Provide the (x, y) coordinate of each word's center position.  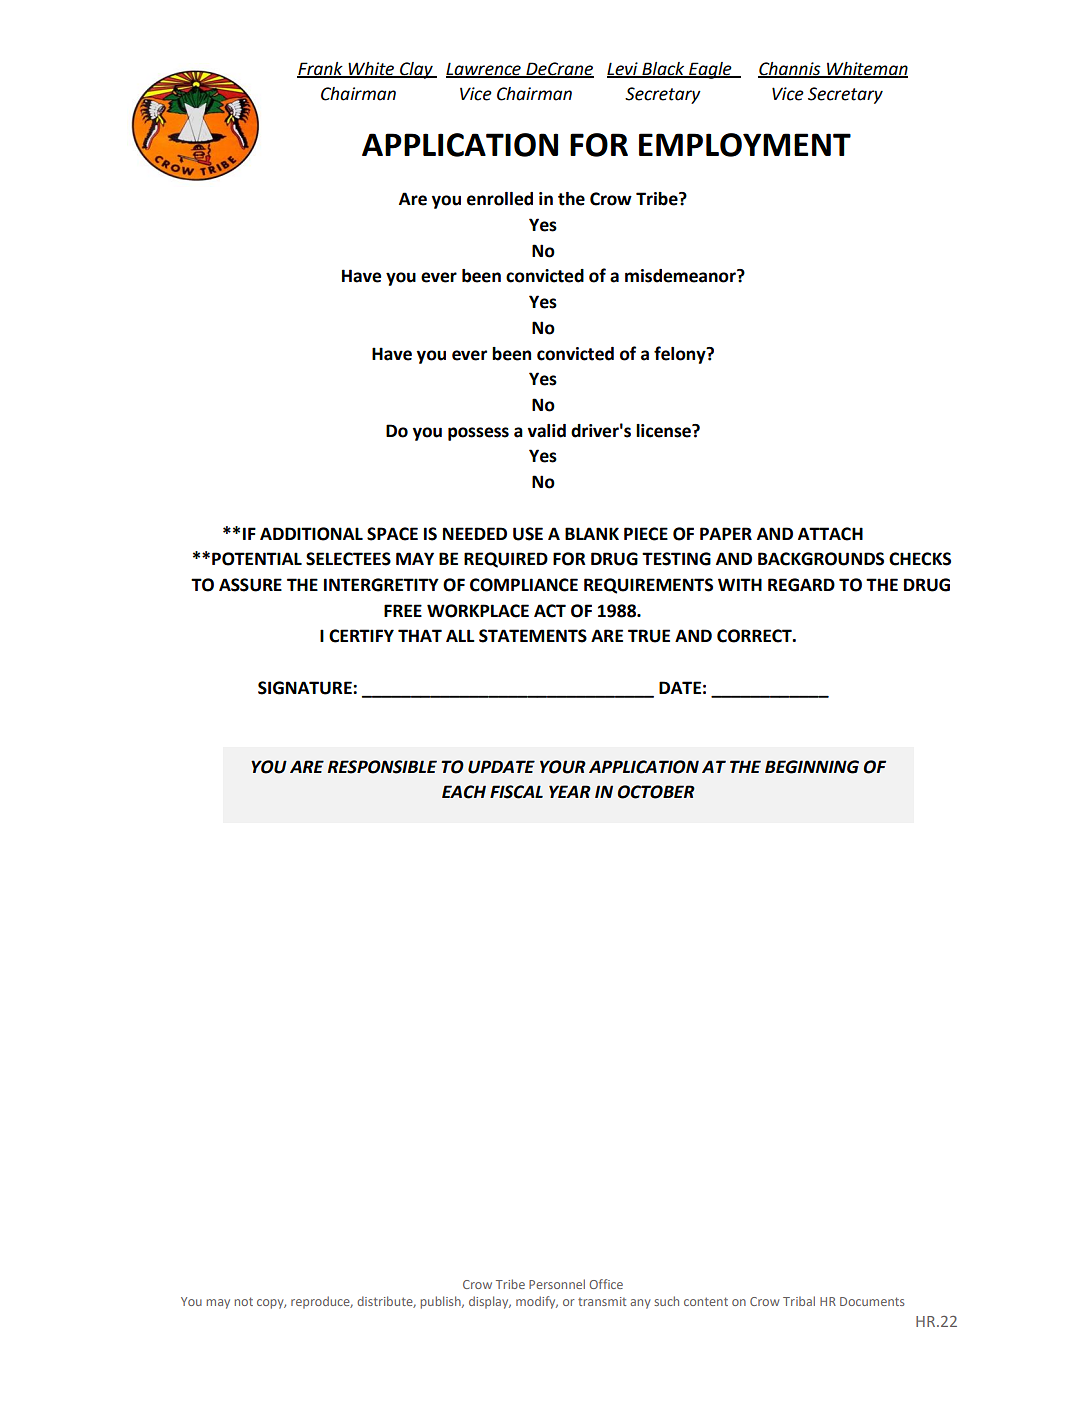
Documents (872, 1301)
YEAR (570, 791)
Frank (321, 69)
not (244, 1301)
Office (606, 1284)
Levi (623, 69)
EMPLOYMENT (745, 145)
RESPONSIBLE (382, 767)
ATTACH (830, 534)
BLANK (592, 533)
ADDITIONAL (311, 534)
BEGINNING (812, 767)
